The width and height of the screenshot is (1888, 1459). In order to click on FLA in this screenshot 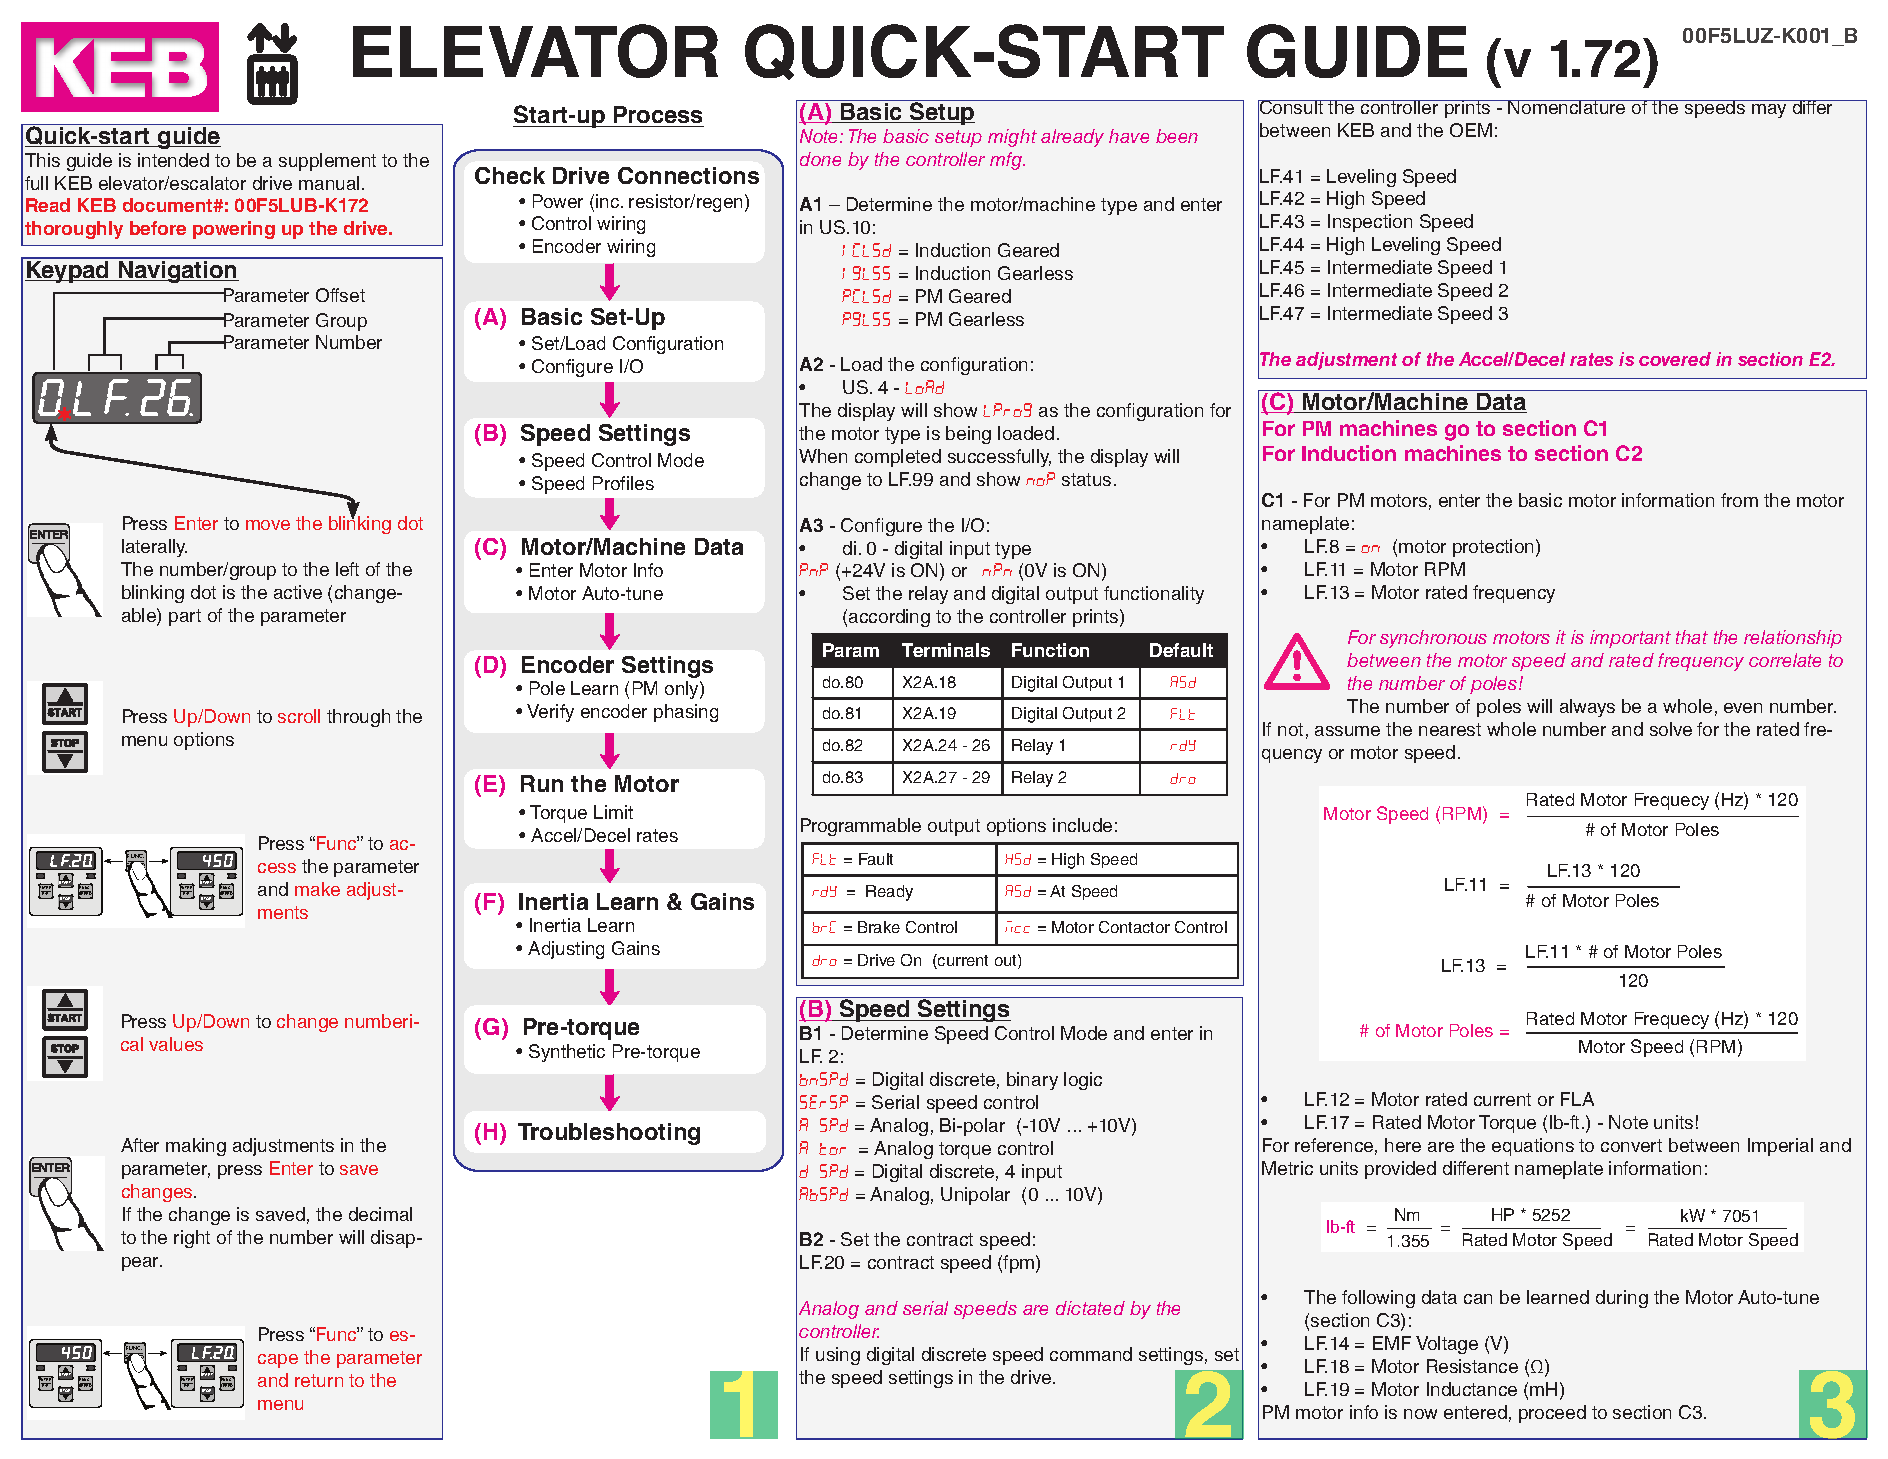, I will do `click(1577, 1099)`.
